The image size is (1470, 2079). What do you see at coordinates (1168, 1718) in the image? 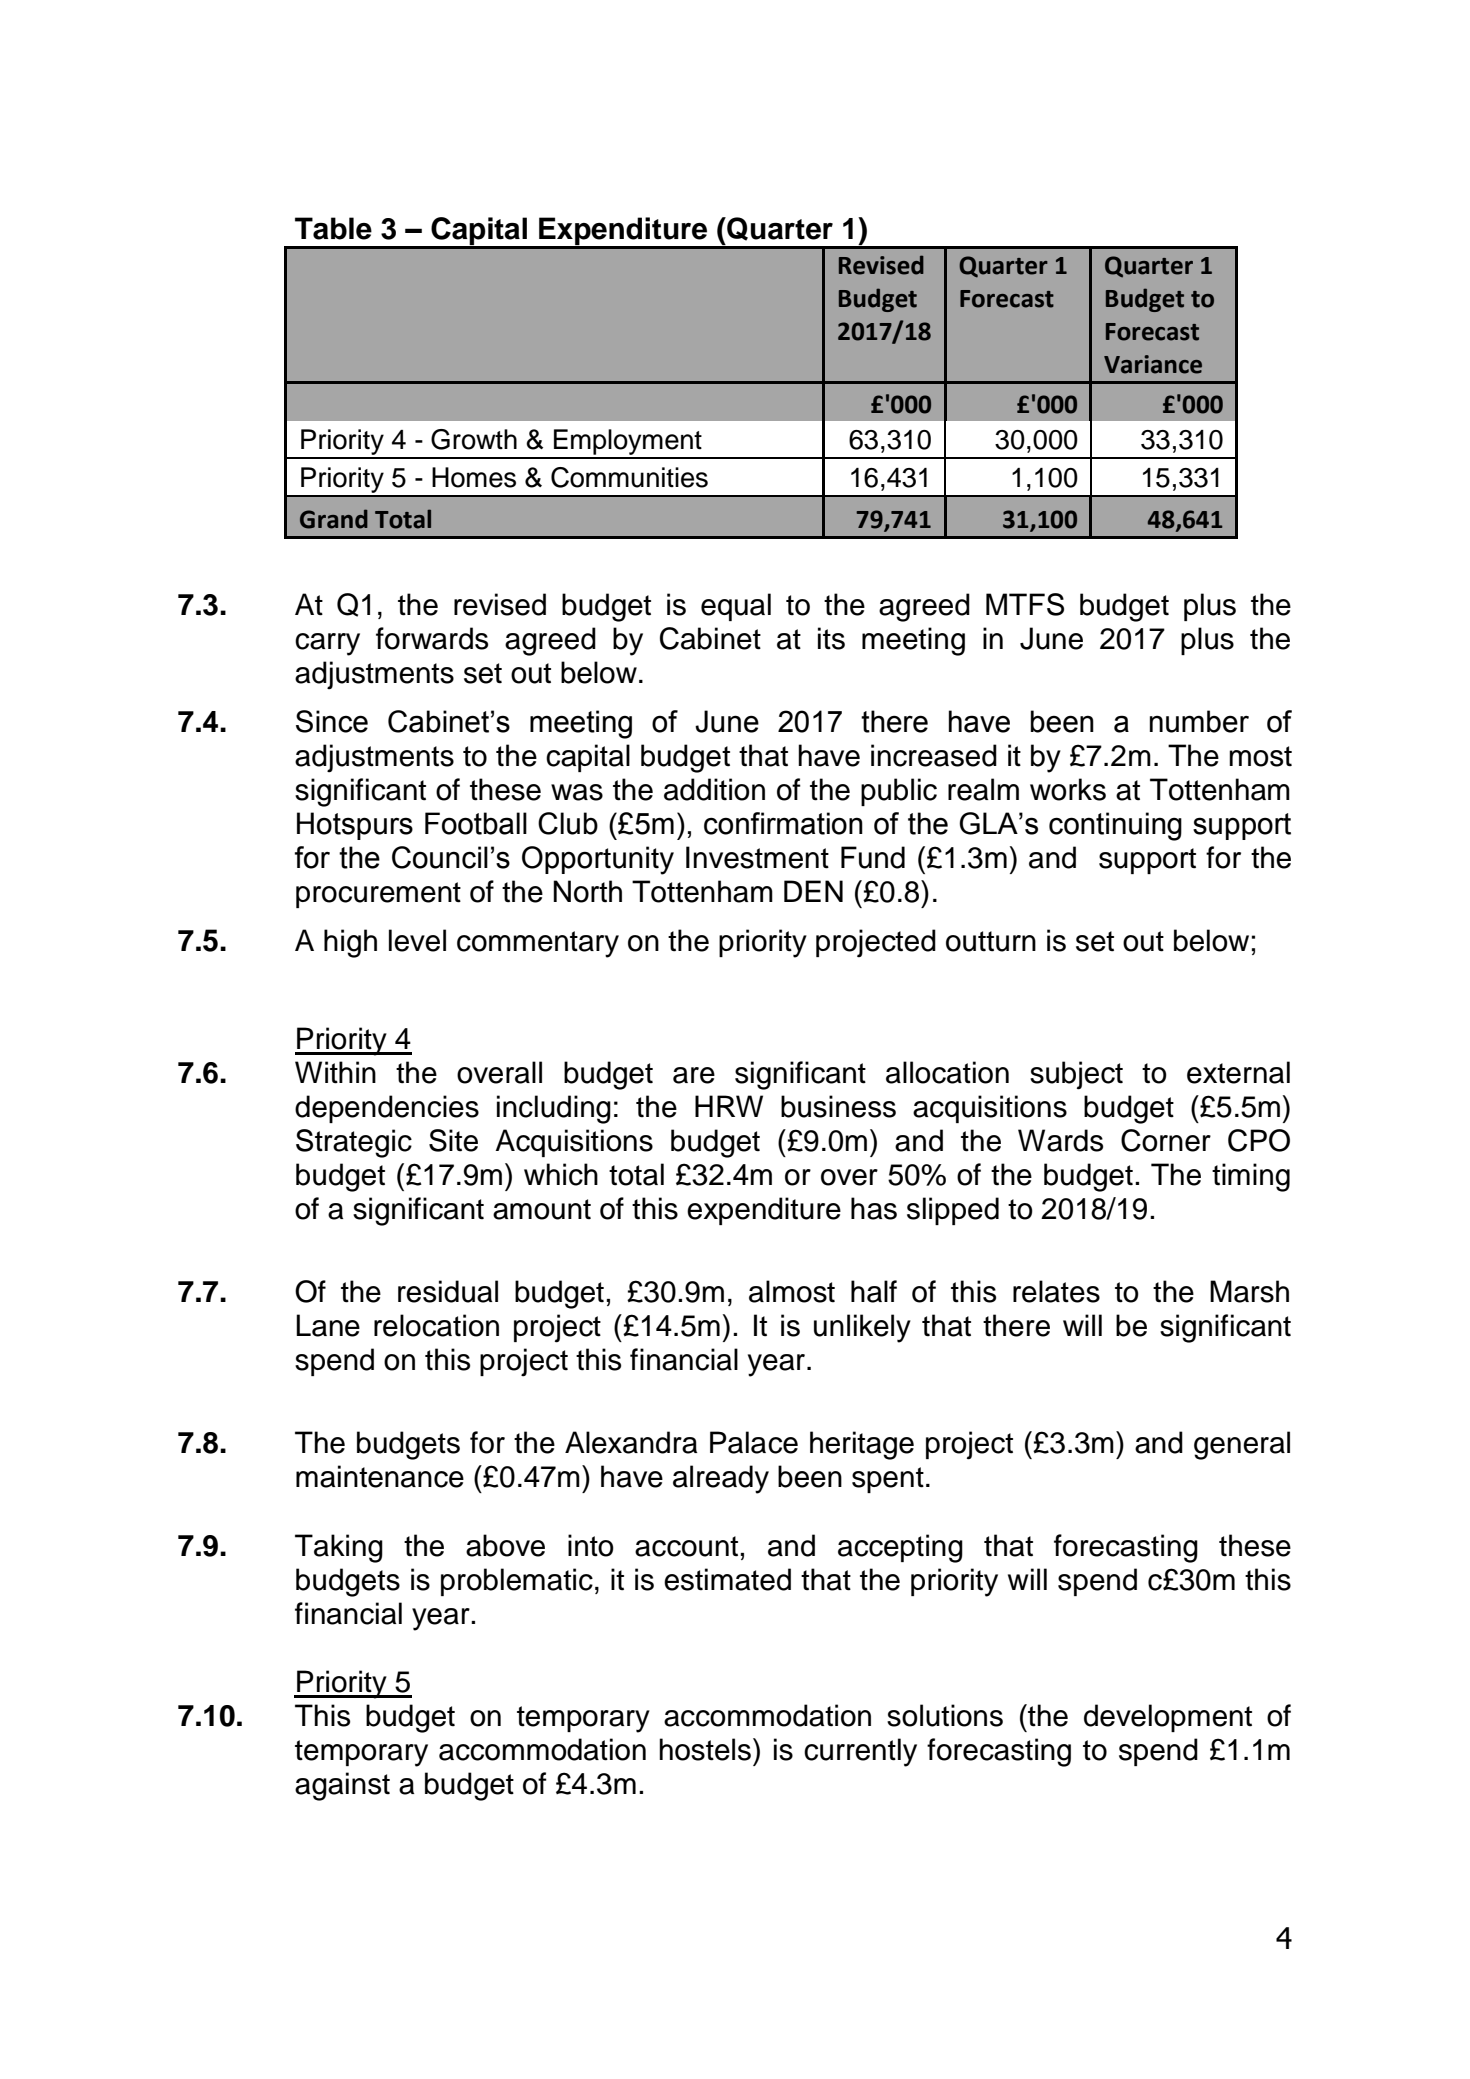
I see `development` at bounding box center [1168, 1718].
